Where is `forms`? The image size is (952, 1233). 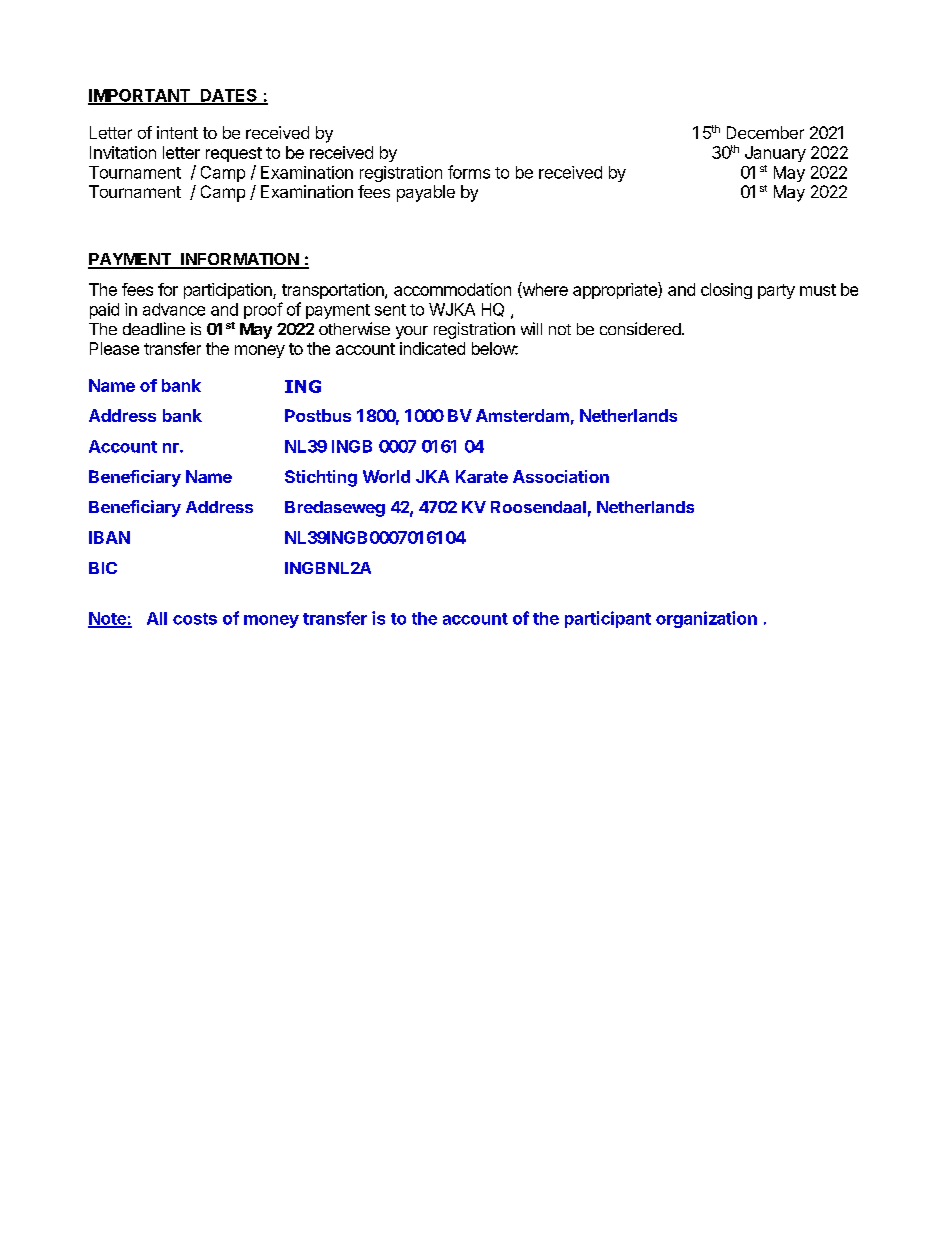 forms is located at coordinates (469, 172).
